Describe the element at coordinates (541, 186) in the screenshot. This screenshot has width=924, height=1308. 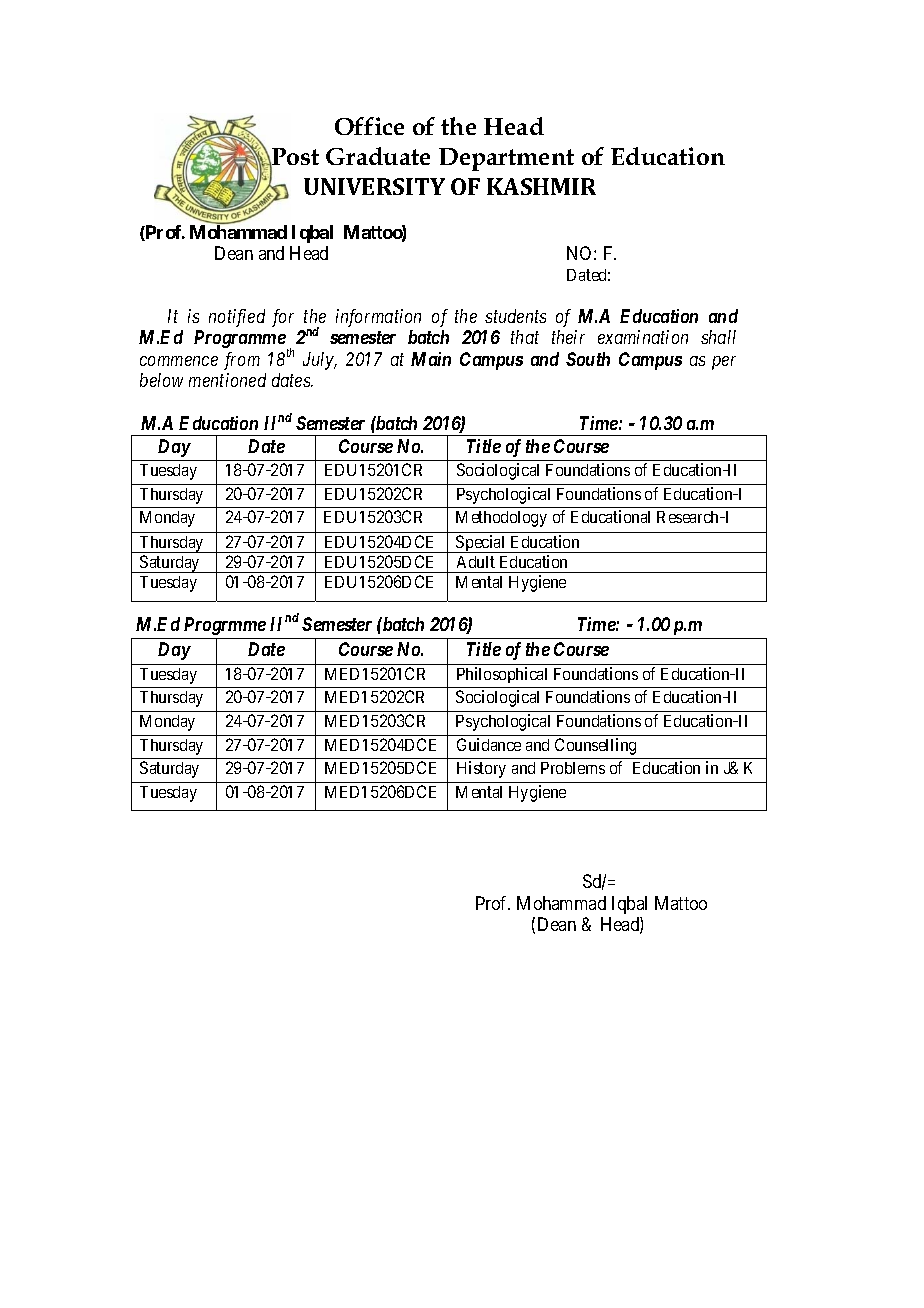
I see `KASHMIR` at that location.
